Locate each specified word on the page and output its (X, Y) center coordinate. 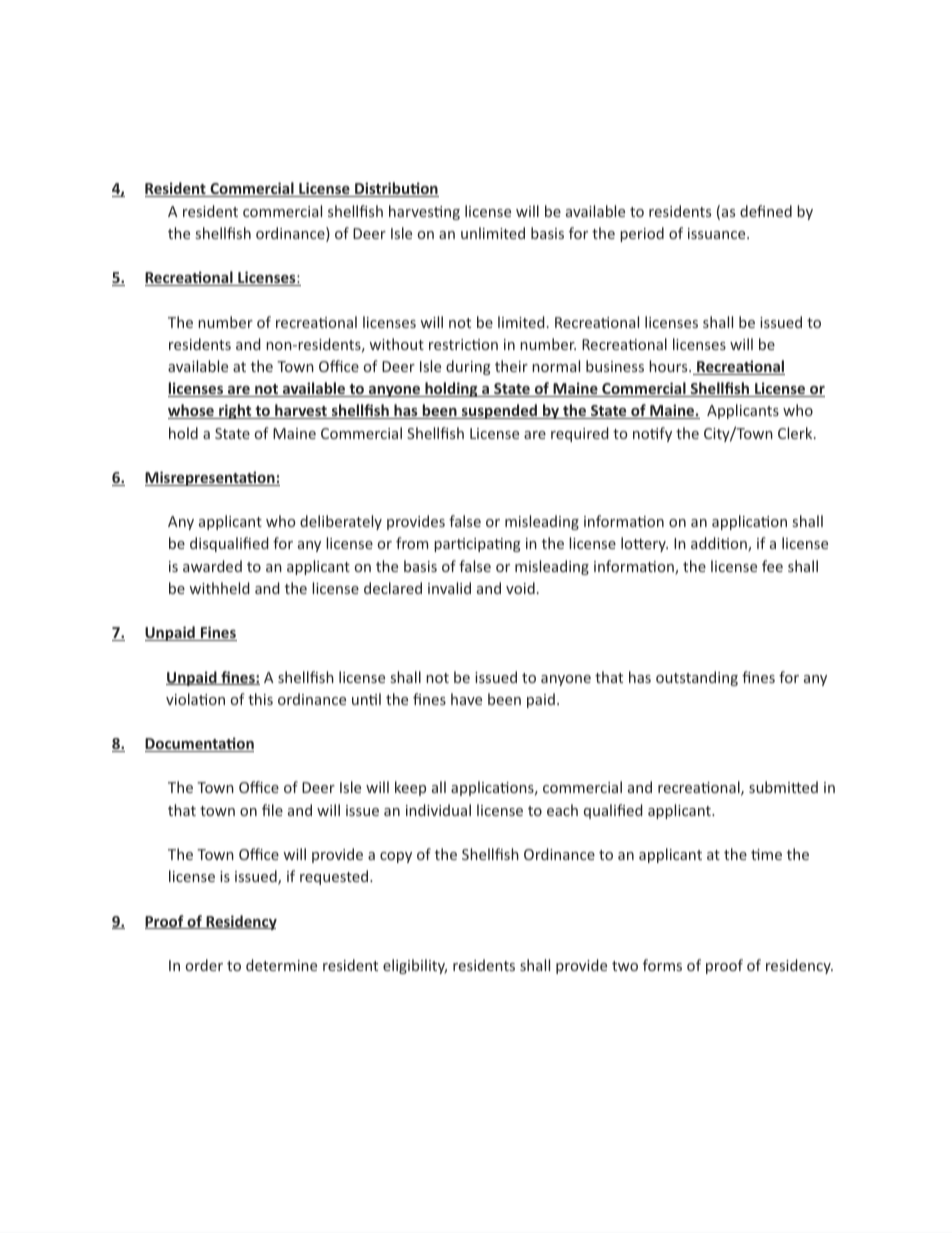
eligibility (415, 966)
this (260, 699)
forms (662, 965)
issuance (718, 233)
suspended (500, 411)
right (235, 411)
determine (281, 965)
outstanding (697, 678)
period (642, 234)
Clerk (796, 433)
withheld (219, 588)
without (396, 344)
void (520, 588)
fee (772, 566)
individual (438, 810)
